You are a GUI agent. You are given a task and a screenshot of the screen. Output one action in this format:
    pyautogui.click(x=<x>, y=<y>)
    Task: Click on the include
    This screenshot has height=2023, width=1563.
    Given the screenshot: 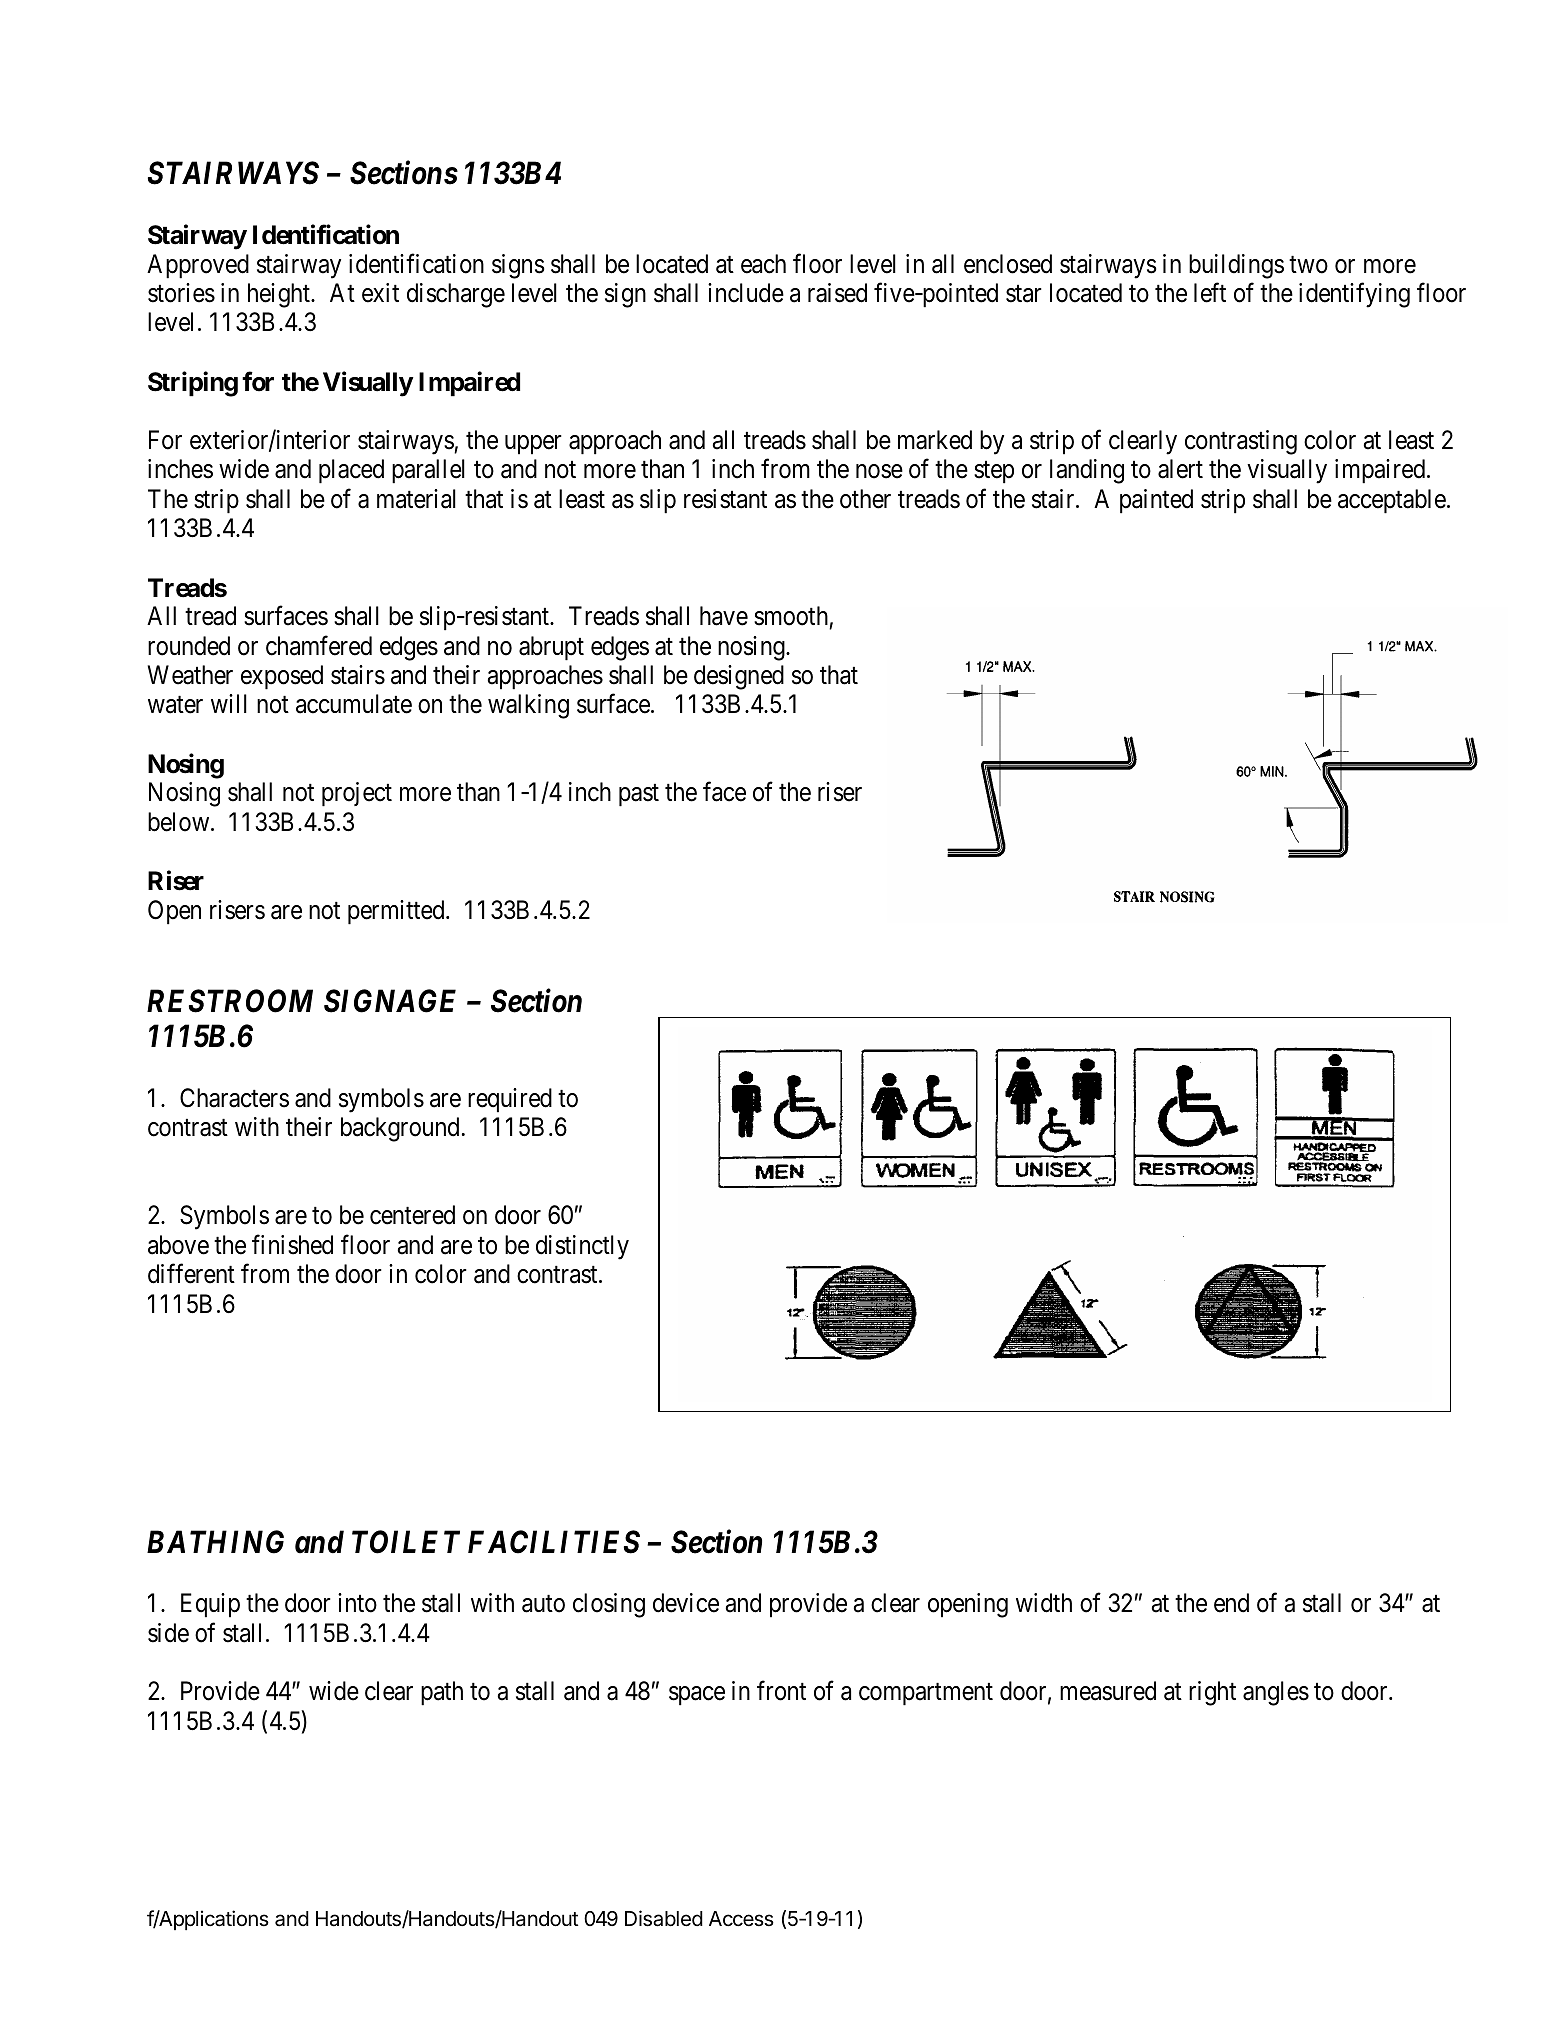 What is the action you would take?
    pyautogui.click(x=746, y=293)
